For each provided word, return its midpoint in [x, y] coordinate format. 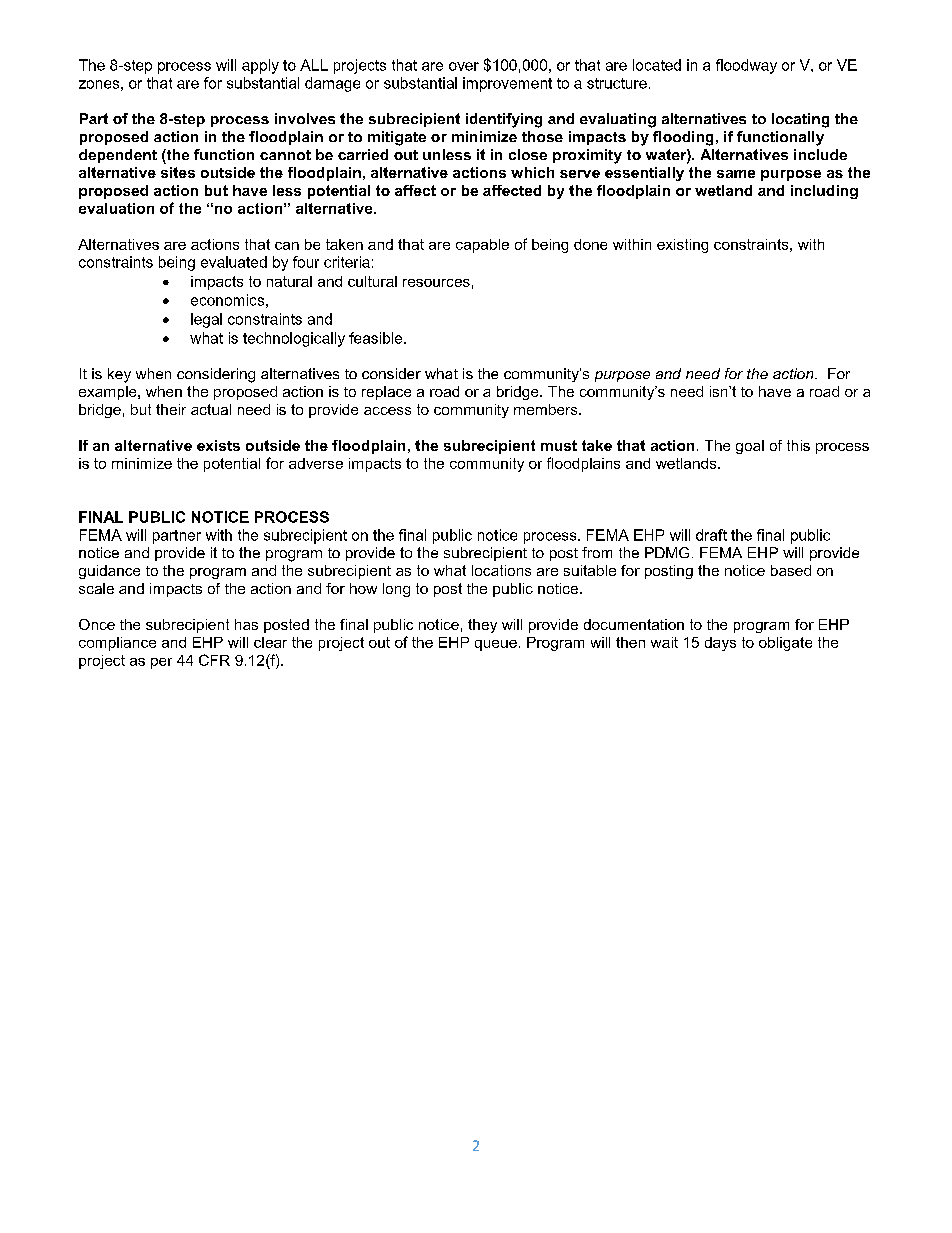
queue [496, 645]
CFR [214, 660]
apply [260, 66]
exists [218, 445]
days [720, 644]
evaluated [234, 262]
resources [436, 283]
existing [682, 246]
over [464, 66]
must [559, 445]
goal [750, 447]
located [657, 65]
